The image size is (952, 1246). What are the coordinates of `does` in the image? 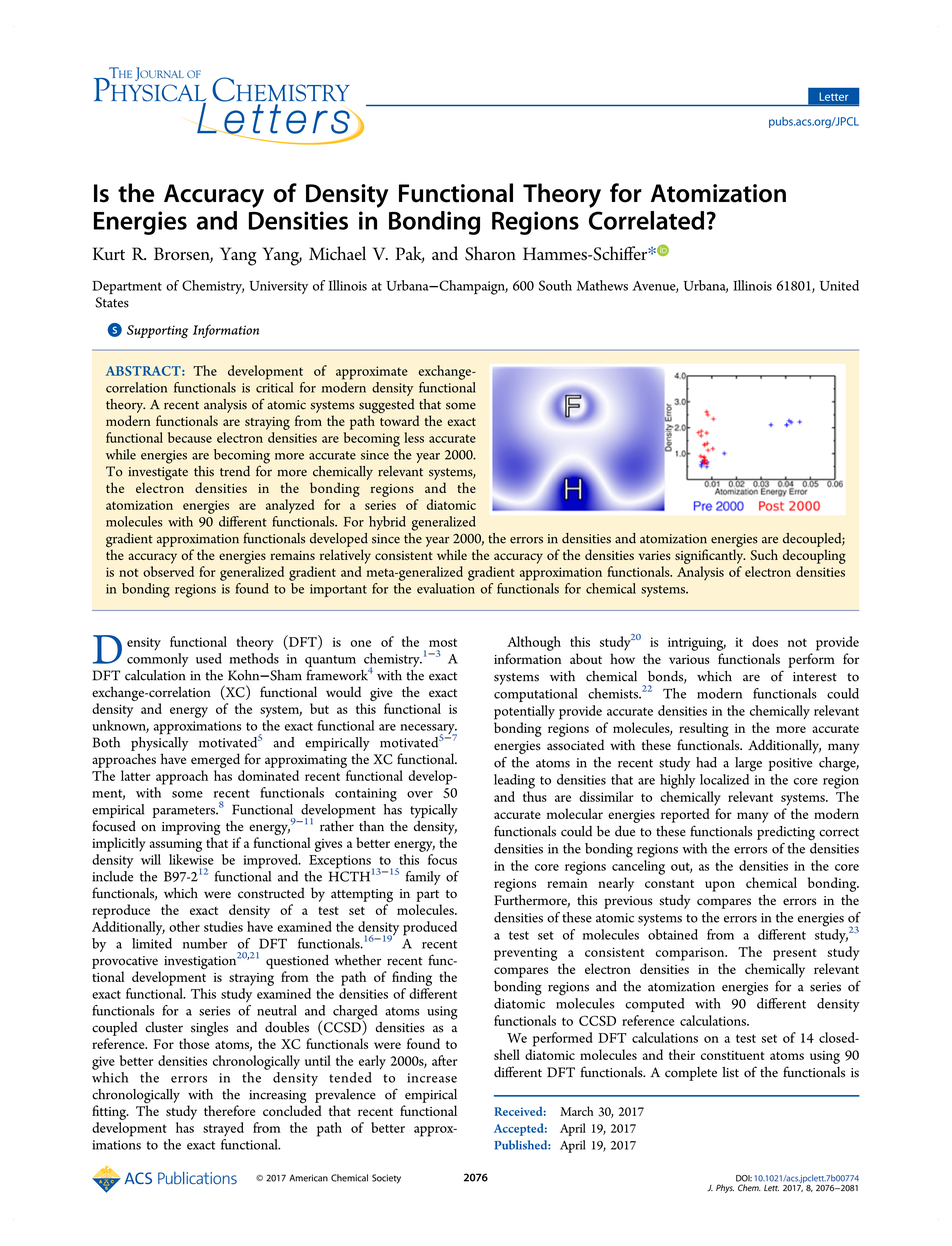 It's located at (765, 641).
